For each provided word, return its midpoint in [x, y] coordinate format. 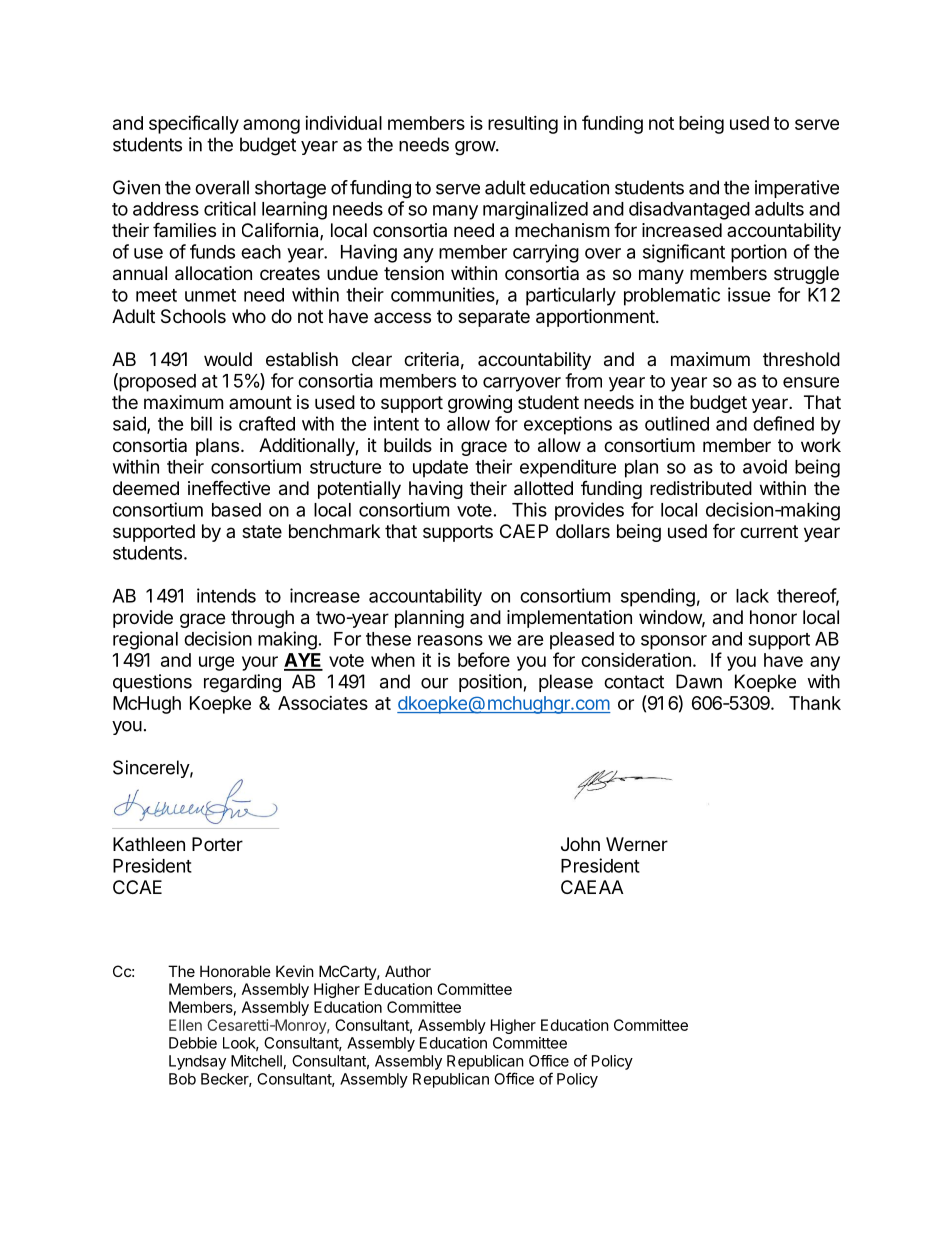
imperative [797, 189]
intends [226, 595]
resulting [523, 125]
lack [752, 596]
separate [494, 318]
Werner [637, 844]
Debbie [193, 1043]
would [228, 359]
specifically [194, 124]
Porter [217, 844]
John [580, 844]
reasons [450, 640]
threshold [801, 359]
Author [408, 971]
